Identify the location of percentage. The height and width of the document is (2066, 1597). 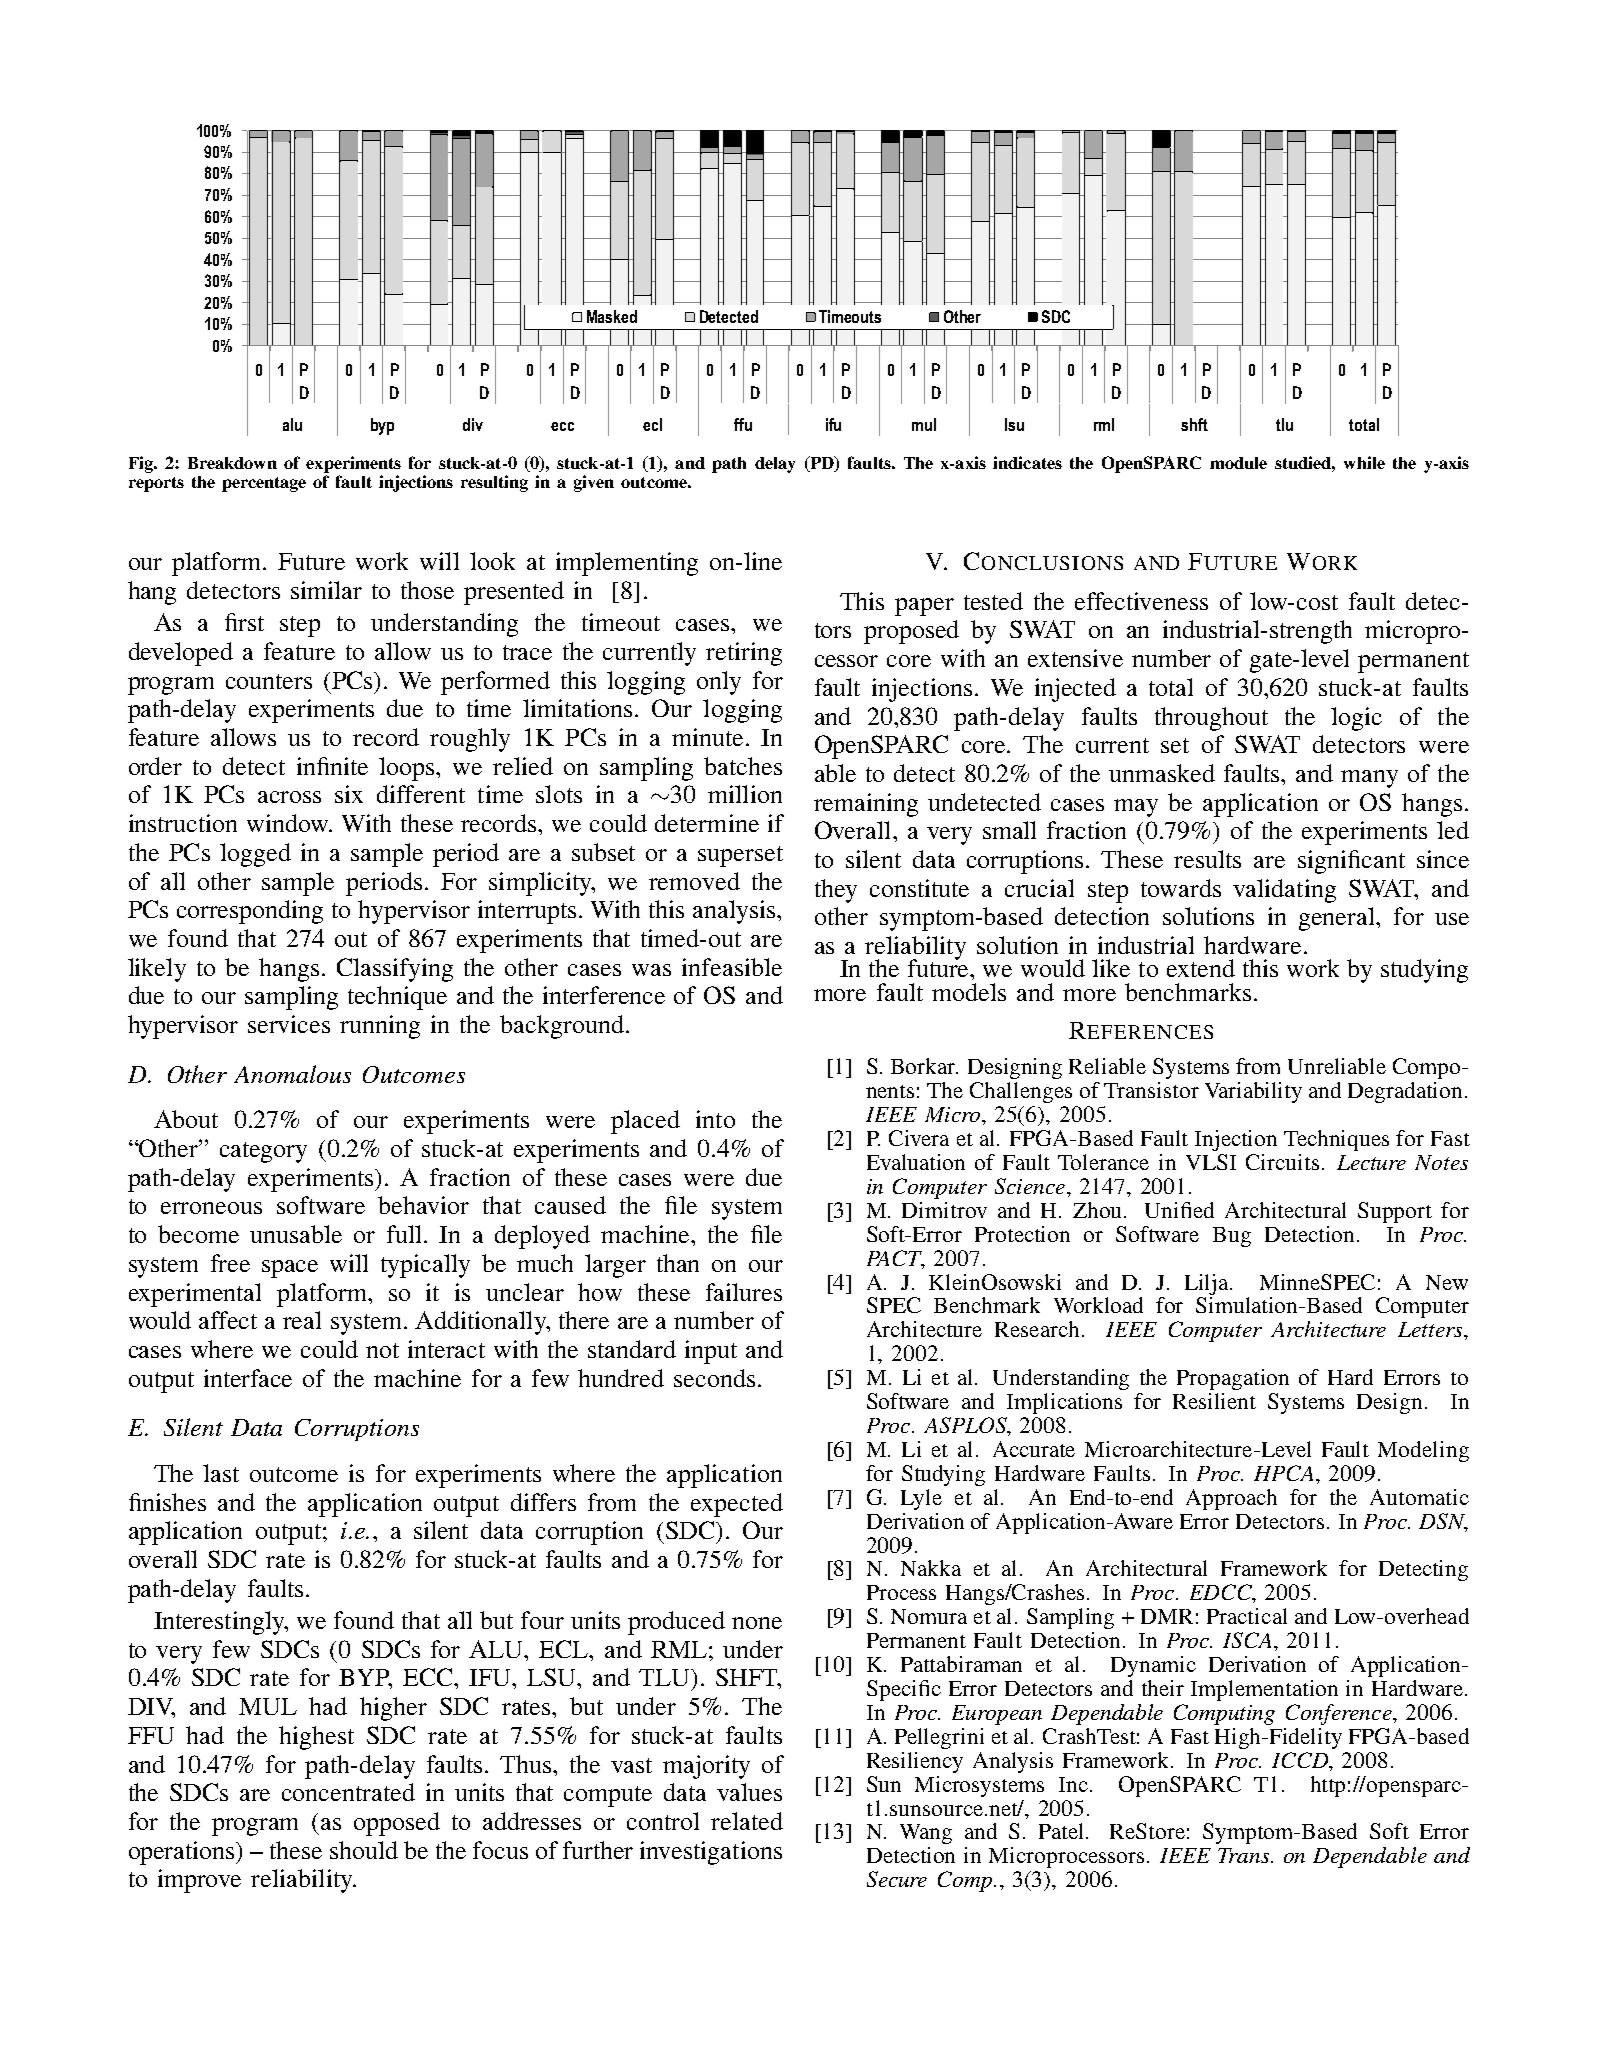
(264, 484).
